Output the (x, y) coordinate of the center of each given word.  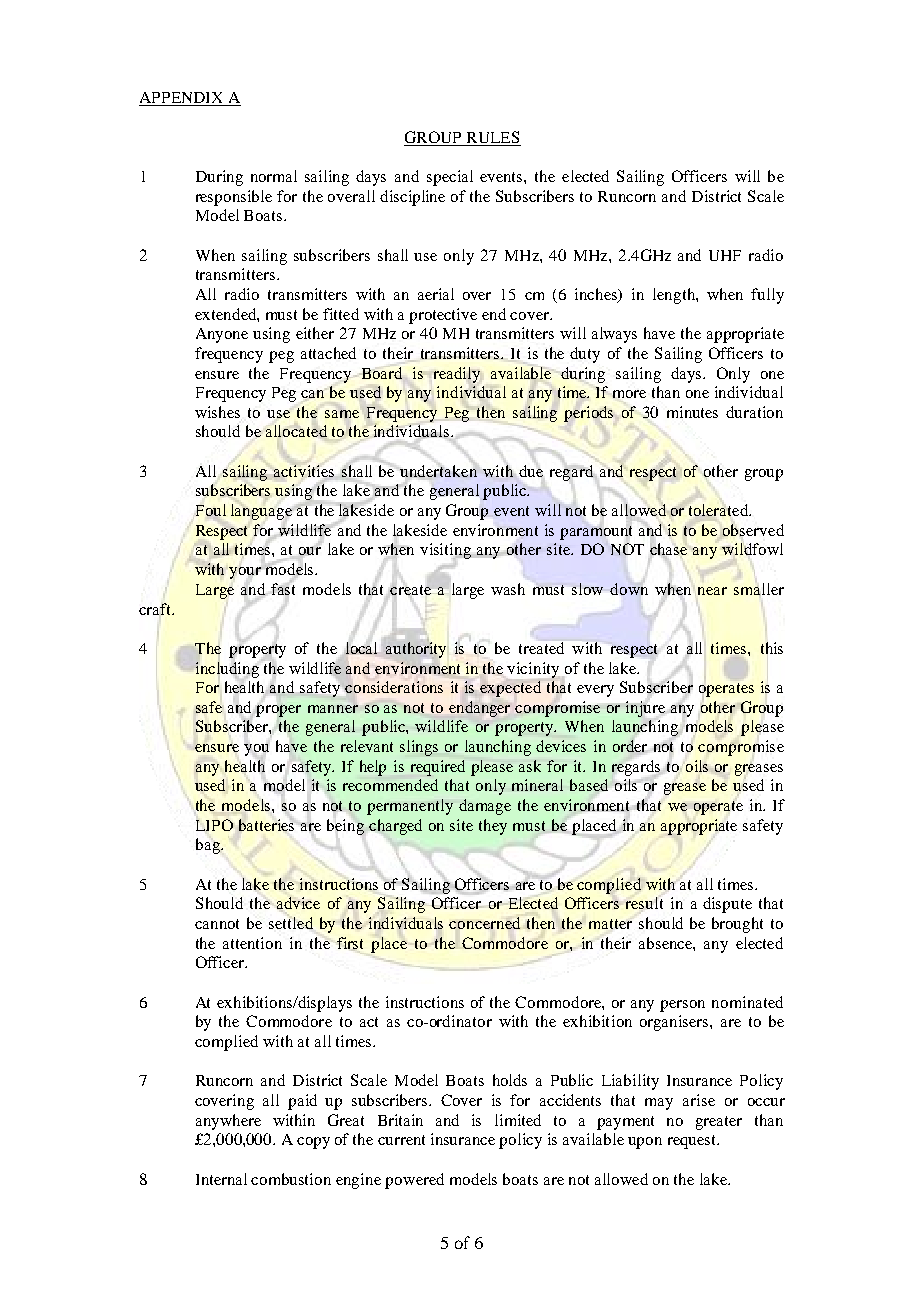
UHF (725, 255)
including (227, 670)
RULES (492, 138)
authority (416, 650)
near (712, 591)
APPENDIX (182, 99)
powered (414, 1181)
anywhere (228, 1122)
